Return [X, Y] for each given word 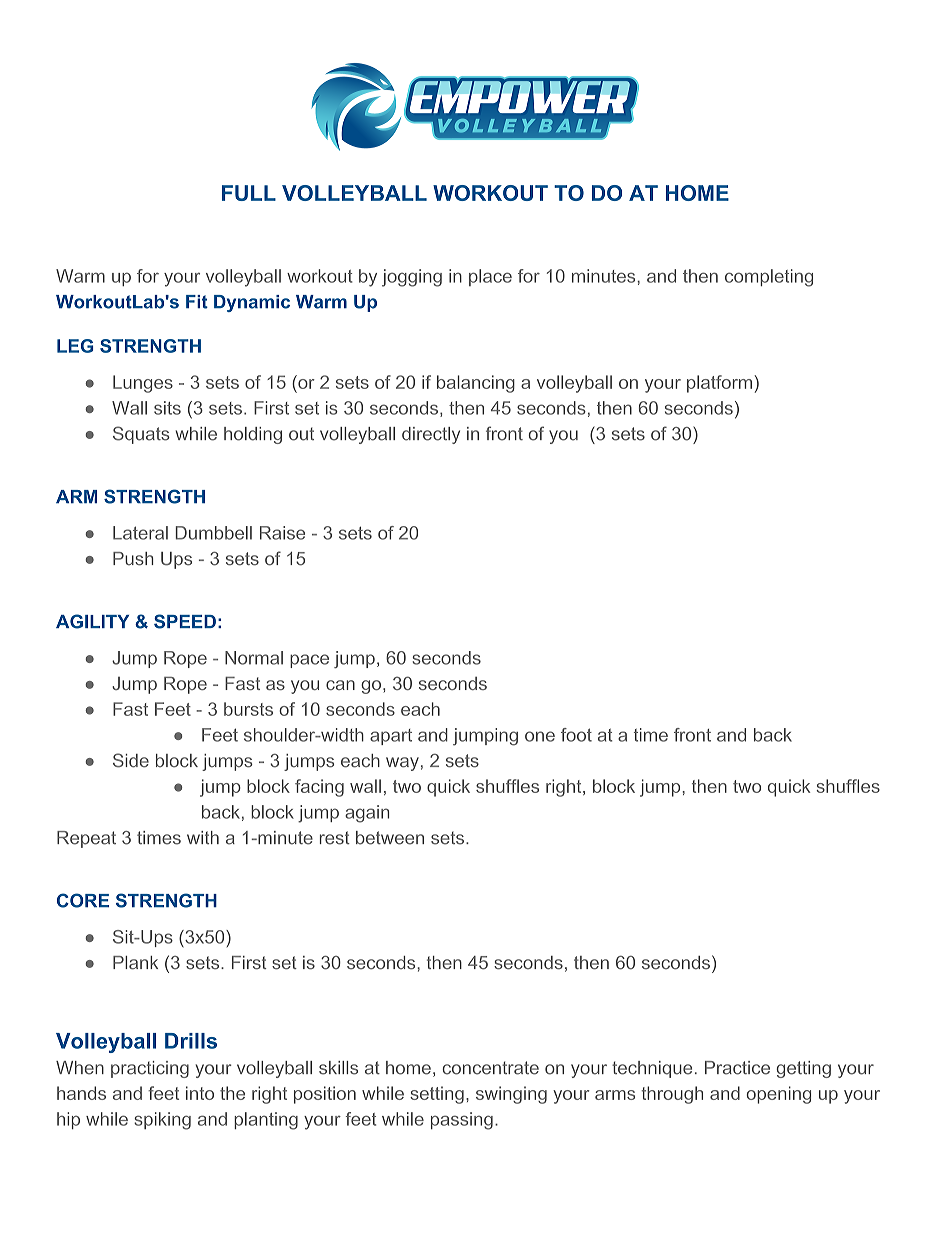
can [340, 685]
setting [437, 1095]
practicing [150, 1069]
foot [576, 735]
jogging [412, 278]
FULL [249, 193]
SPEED [185, 621]
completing [769, 278]
